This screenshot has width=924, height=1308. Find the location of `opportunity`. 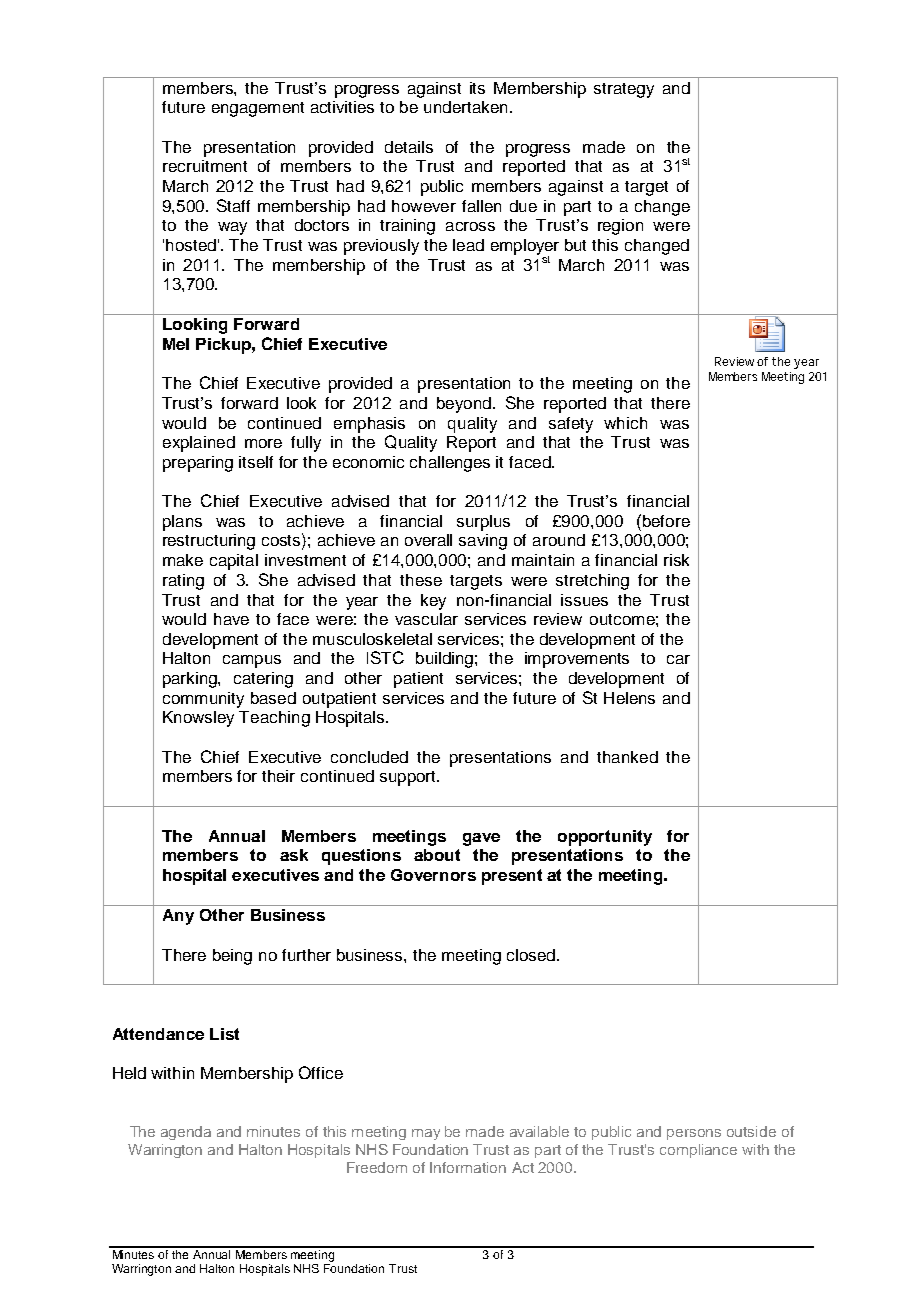

opportunity is located at coordinates (605, 838).
